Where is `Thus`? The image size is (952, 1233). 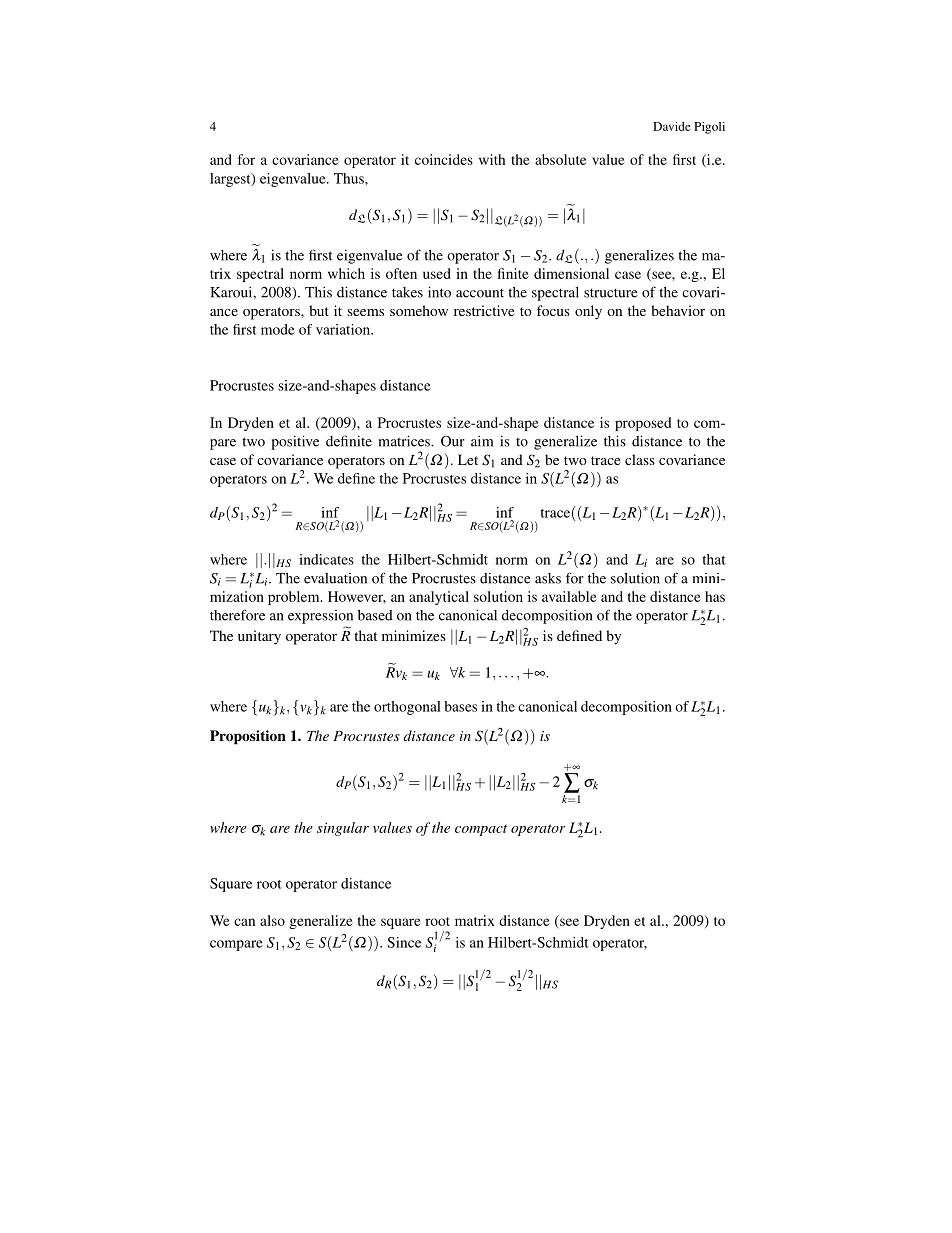
Thus is located at coordinates (350, 178).
